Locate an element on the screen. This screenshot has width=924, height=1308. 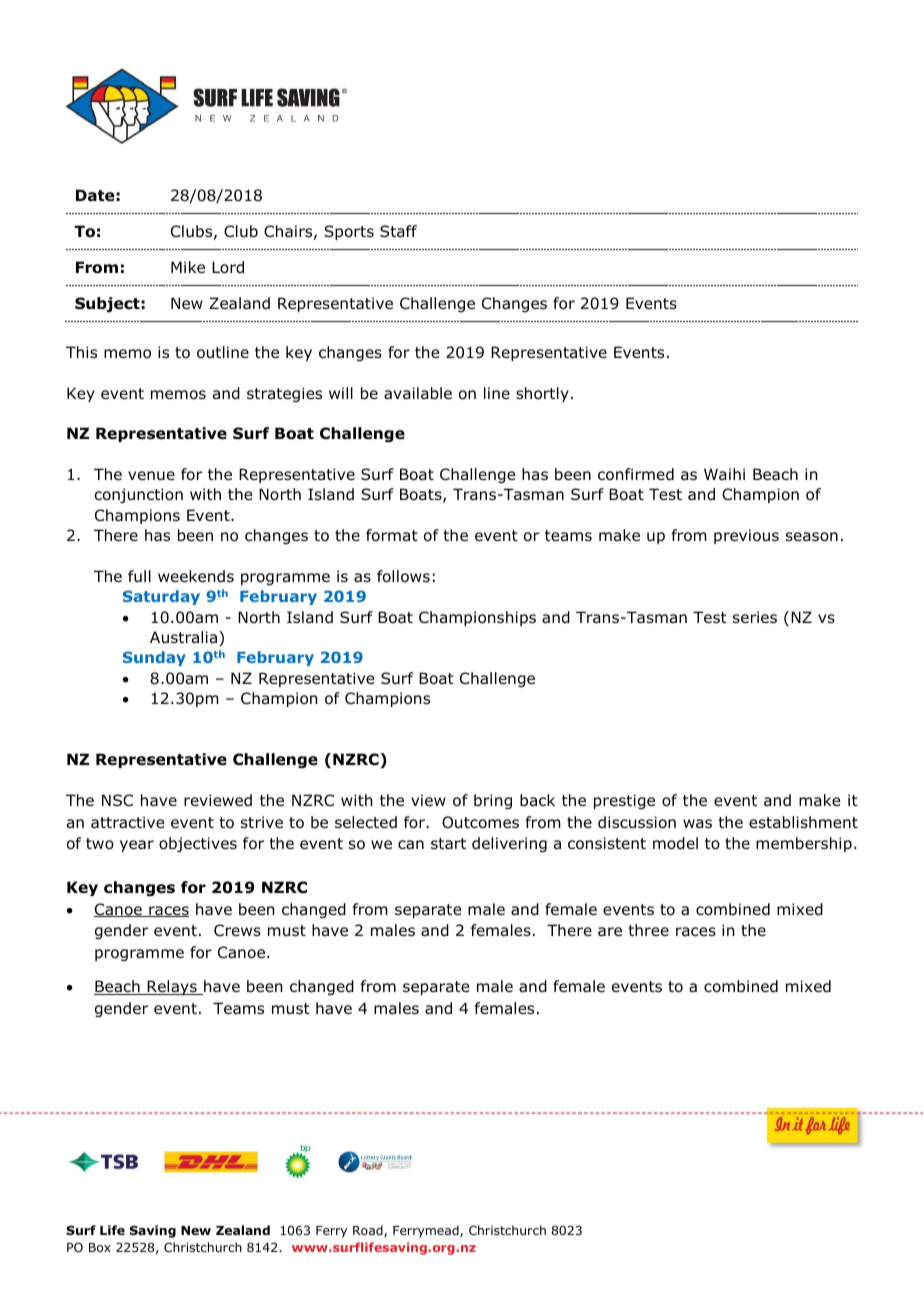
shortly is located at coordinates (542, 394).
